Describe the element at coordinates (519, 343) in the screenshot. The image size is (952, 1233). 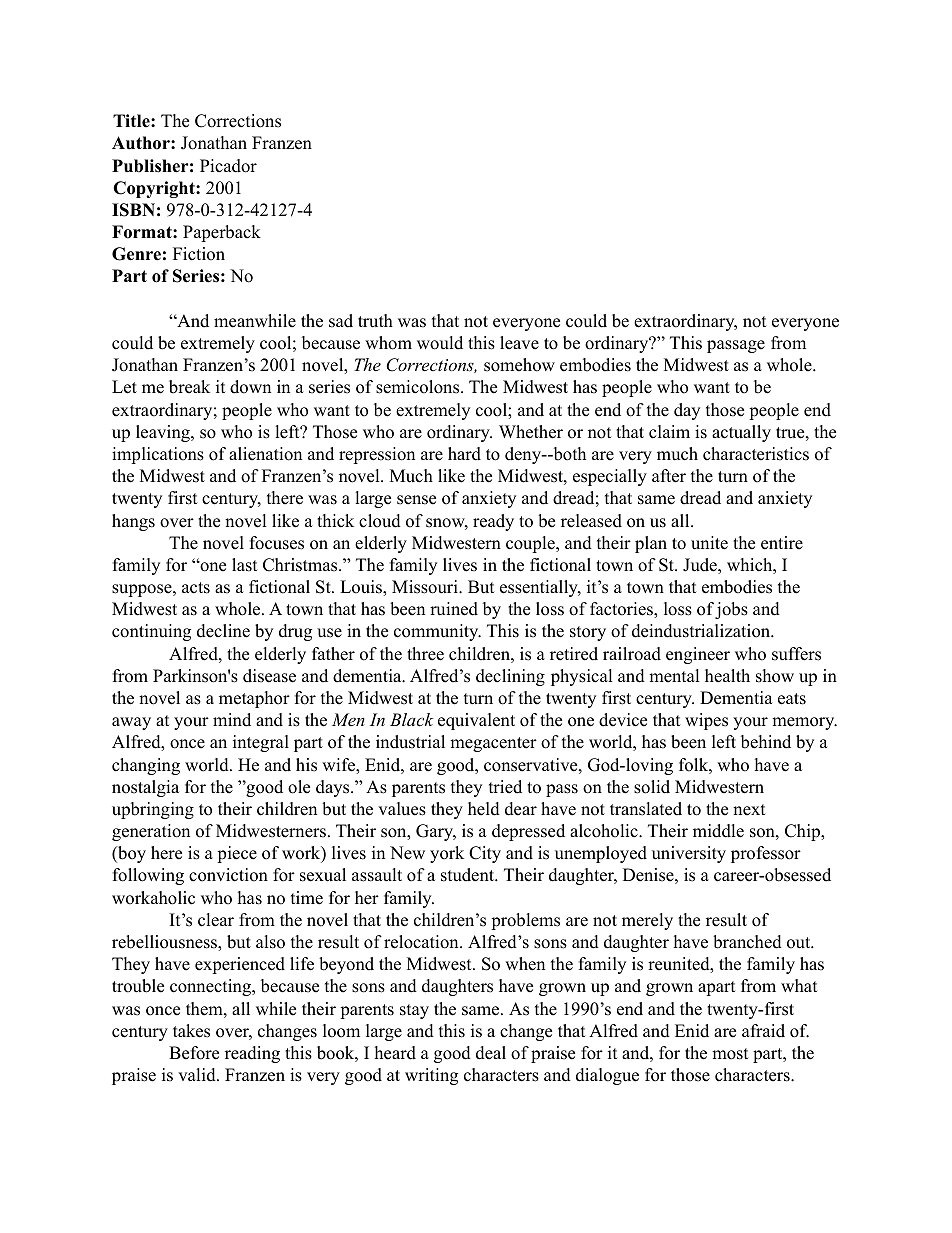
I see `leave` at that location.
